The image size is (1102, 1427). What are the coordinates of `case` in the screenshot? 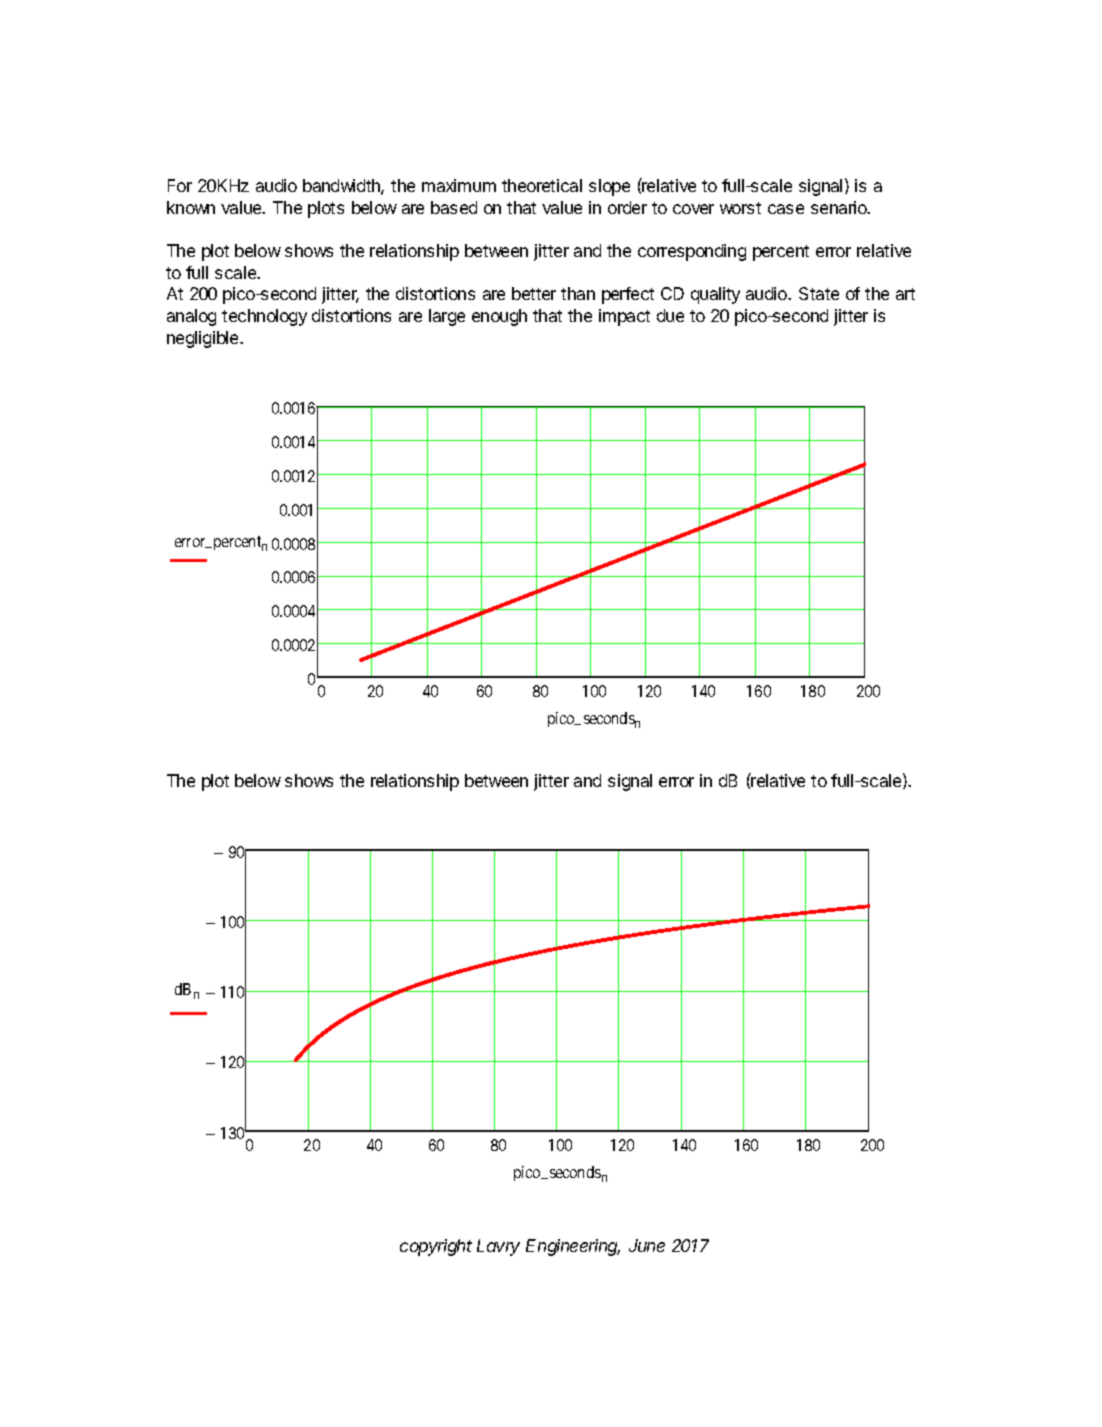 It's located at (786, 209).
